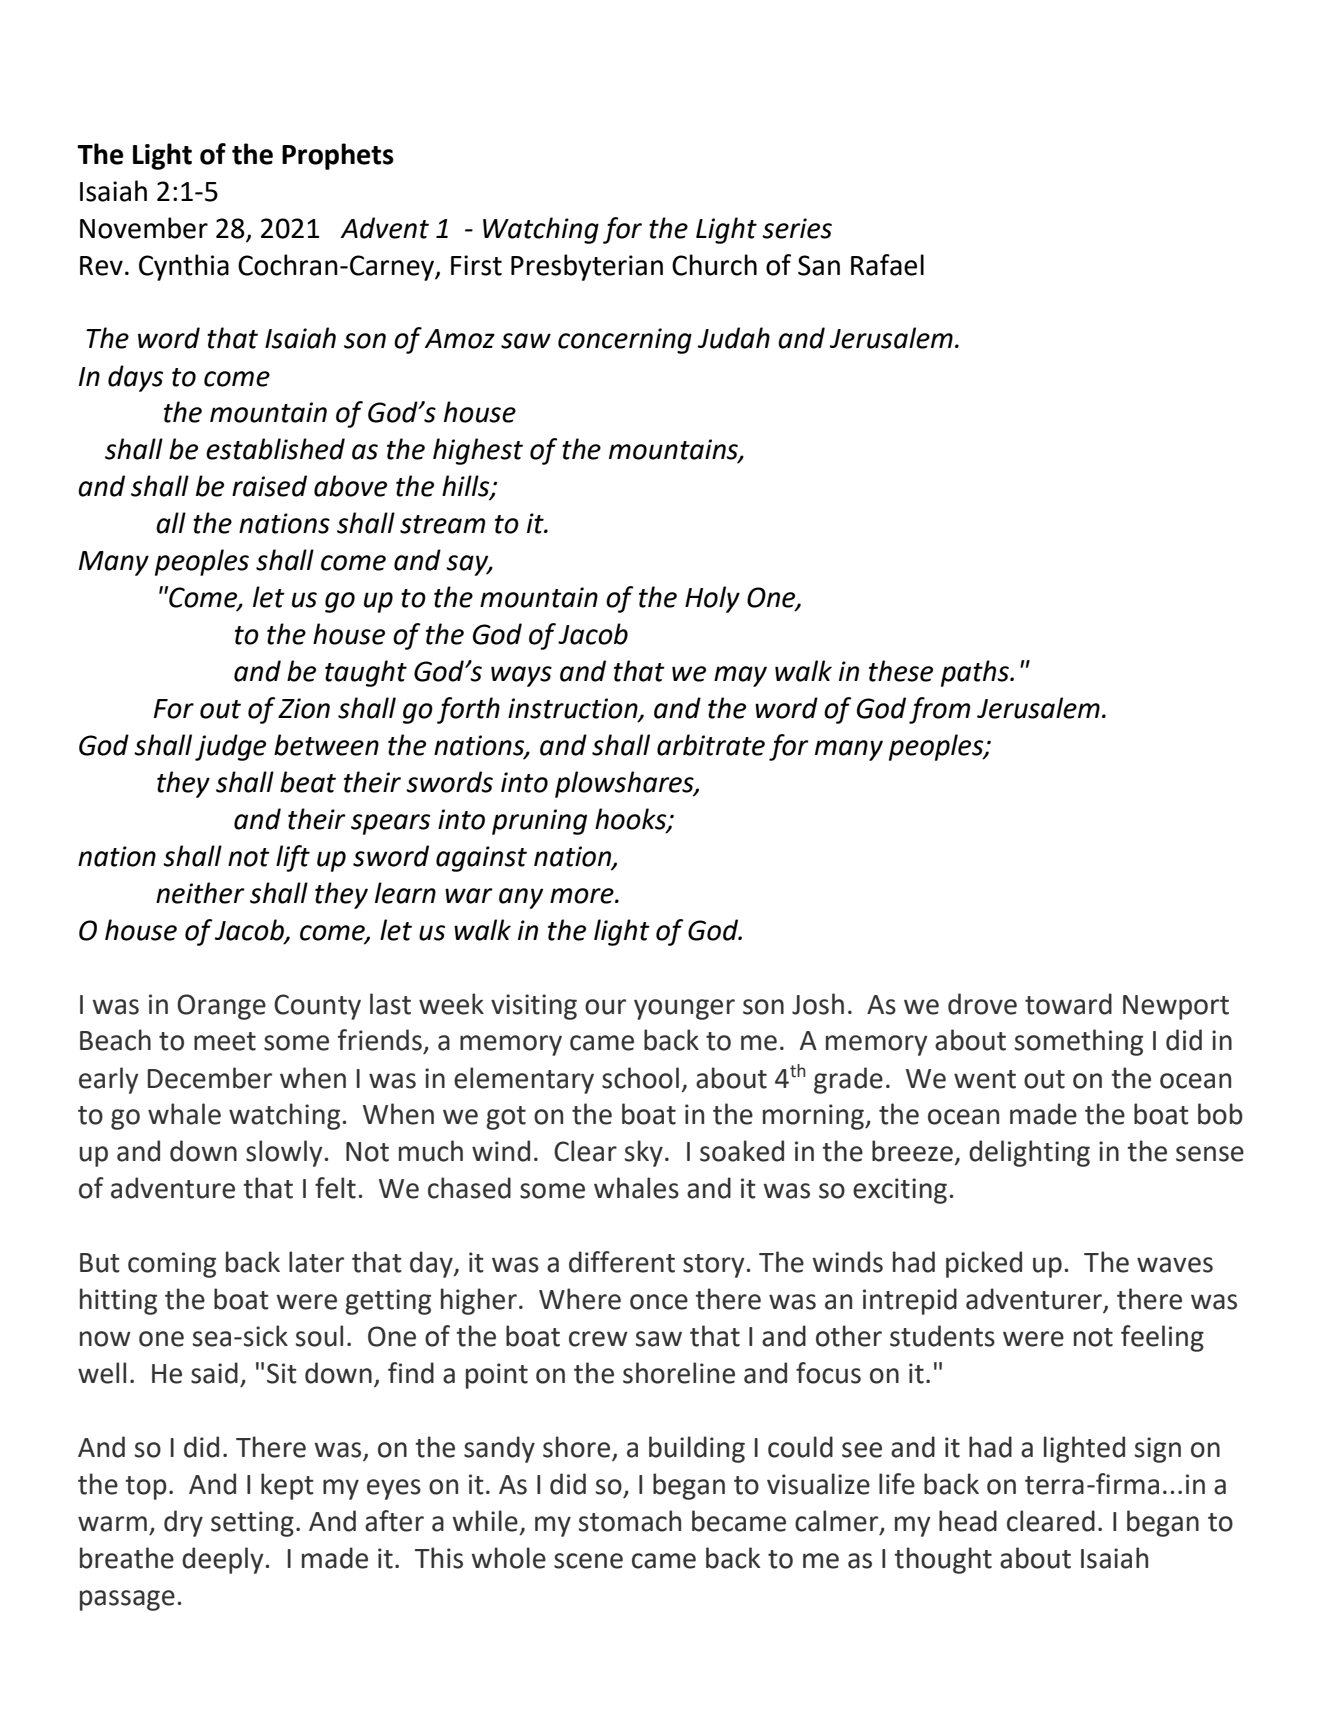 The width and height of the image is (1323, 1712). What do you see at coordinates (714, 265) in the image?
I see `Church` at bounding box center [714, 265].
